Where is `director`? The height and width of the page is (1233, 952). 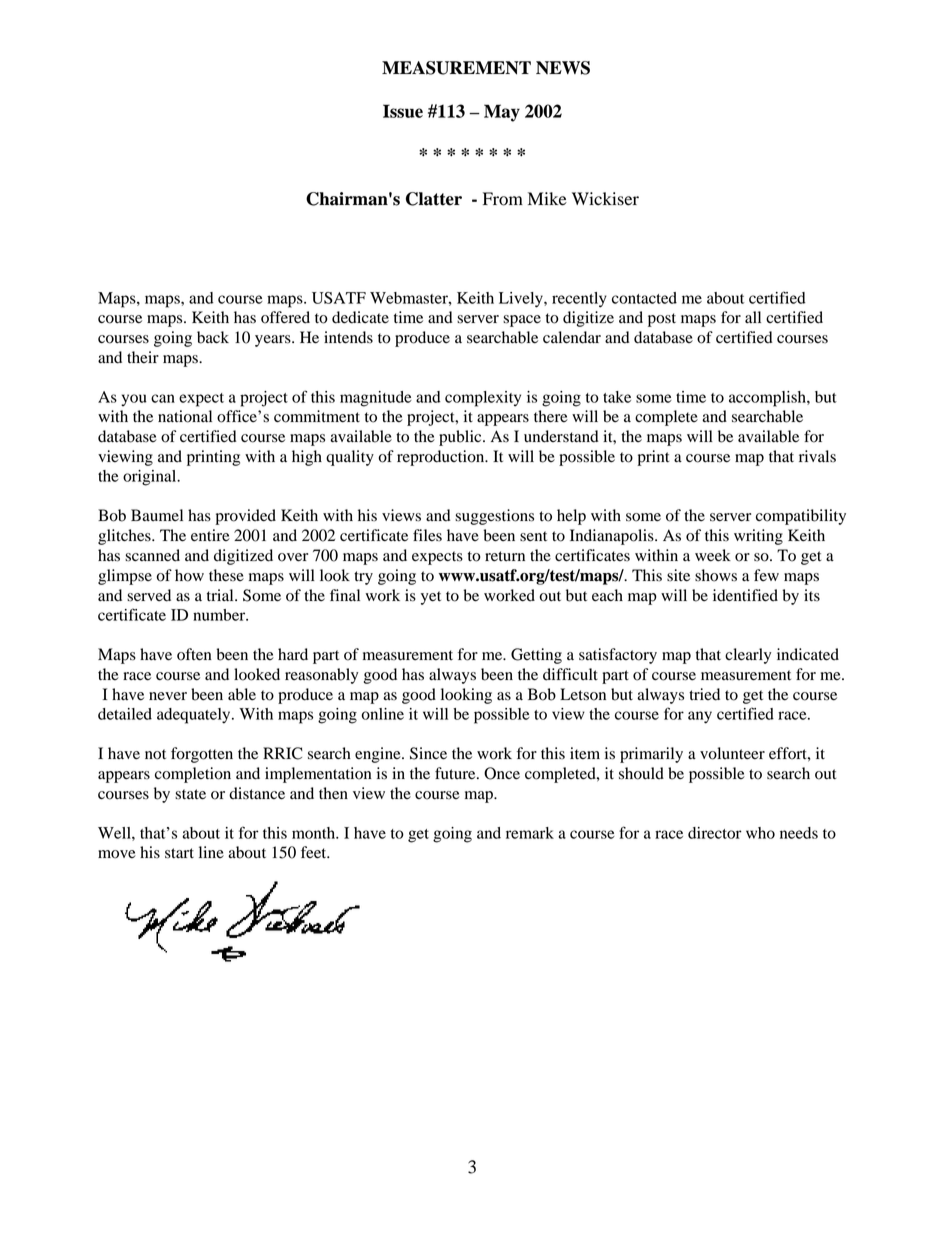 director is located at coordinates (715, 833).
